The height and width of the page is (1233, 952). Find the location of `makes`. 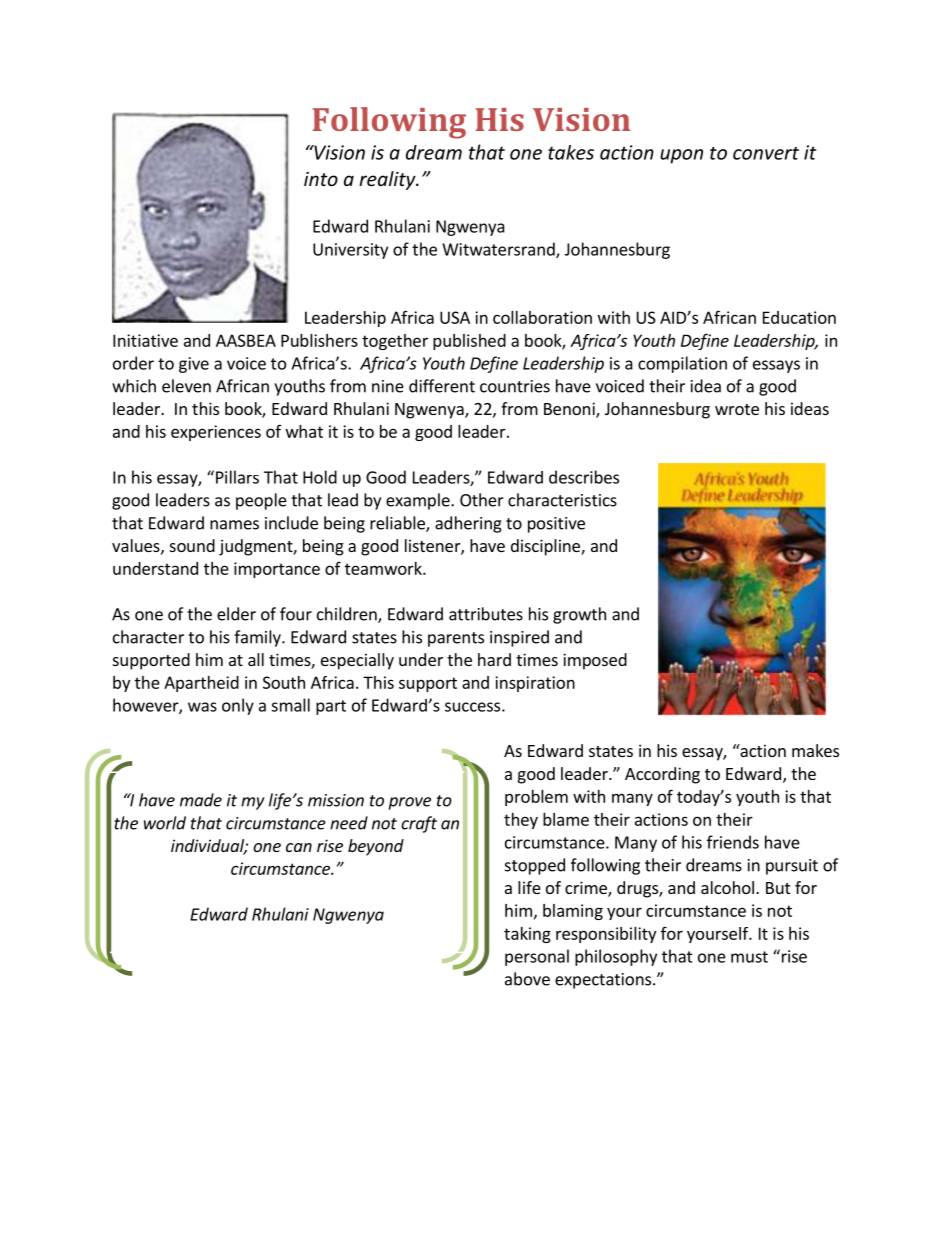

makes is located at coordinates (815, 750).
